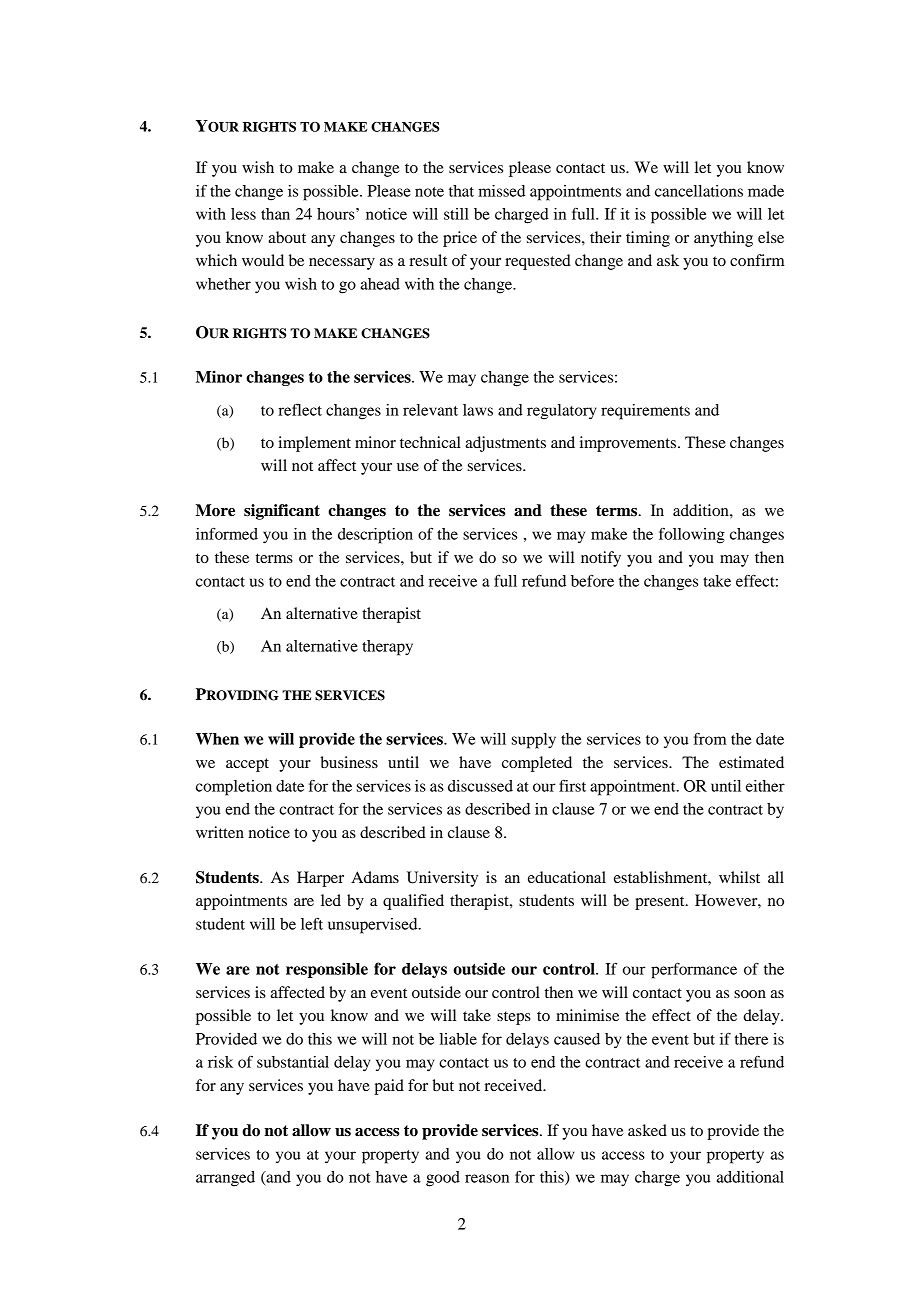  What do you see at coordinates (275, 214) in the page?
I see `than` at bounding box center [275, 214].
